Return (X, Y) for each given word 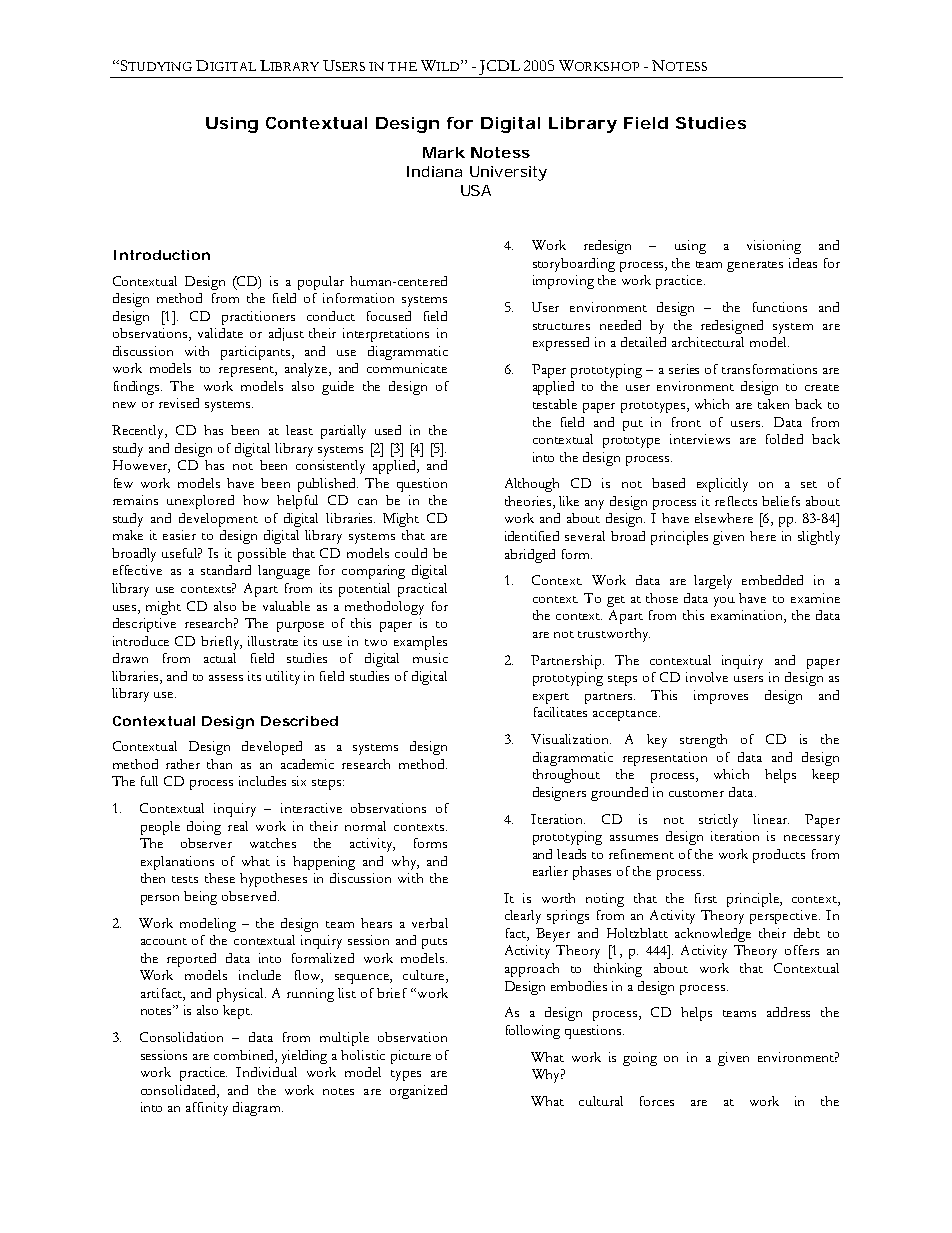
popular (321, 283)
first (706, 898)
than (219, 764)
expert (551, 698)
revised (179, 403)
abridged (530, 556)
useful (181, 553)
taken (773, 404)
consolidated (179, 1090)
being (200, 898)
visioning (774, 247)
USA (476, 190)
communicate (407, 368)
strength (703, 741)
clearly (523, 917)
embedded (772, 580)
